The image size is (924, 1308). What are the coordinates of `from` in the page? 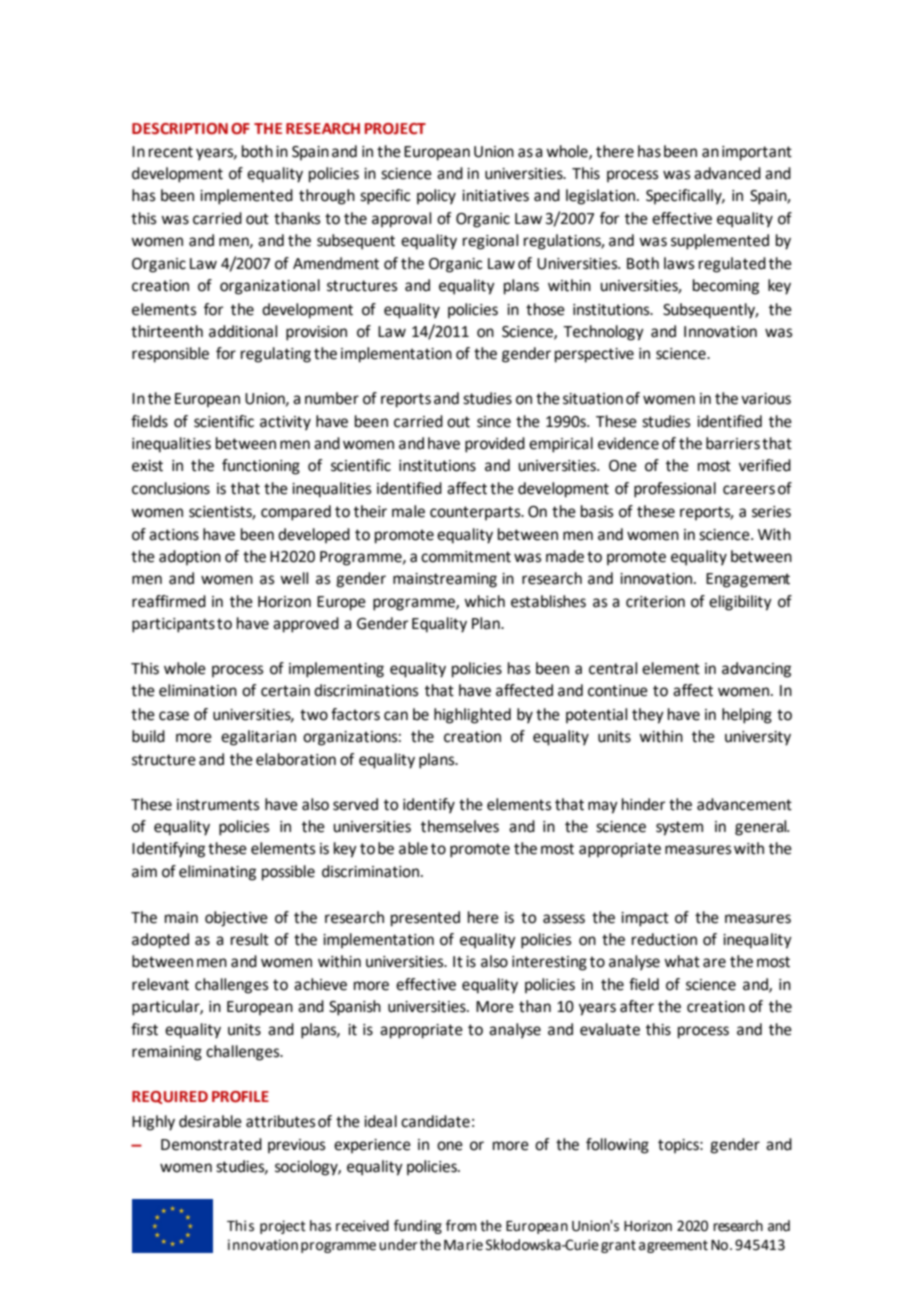 It's located at (461, 1226).
